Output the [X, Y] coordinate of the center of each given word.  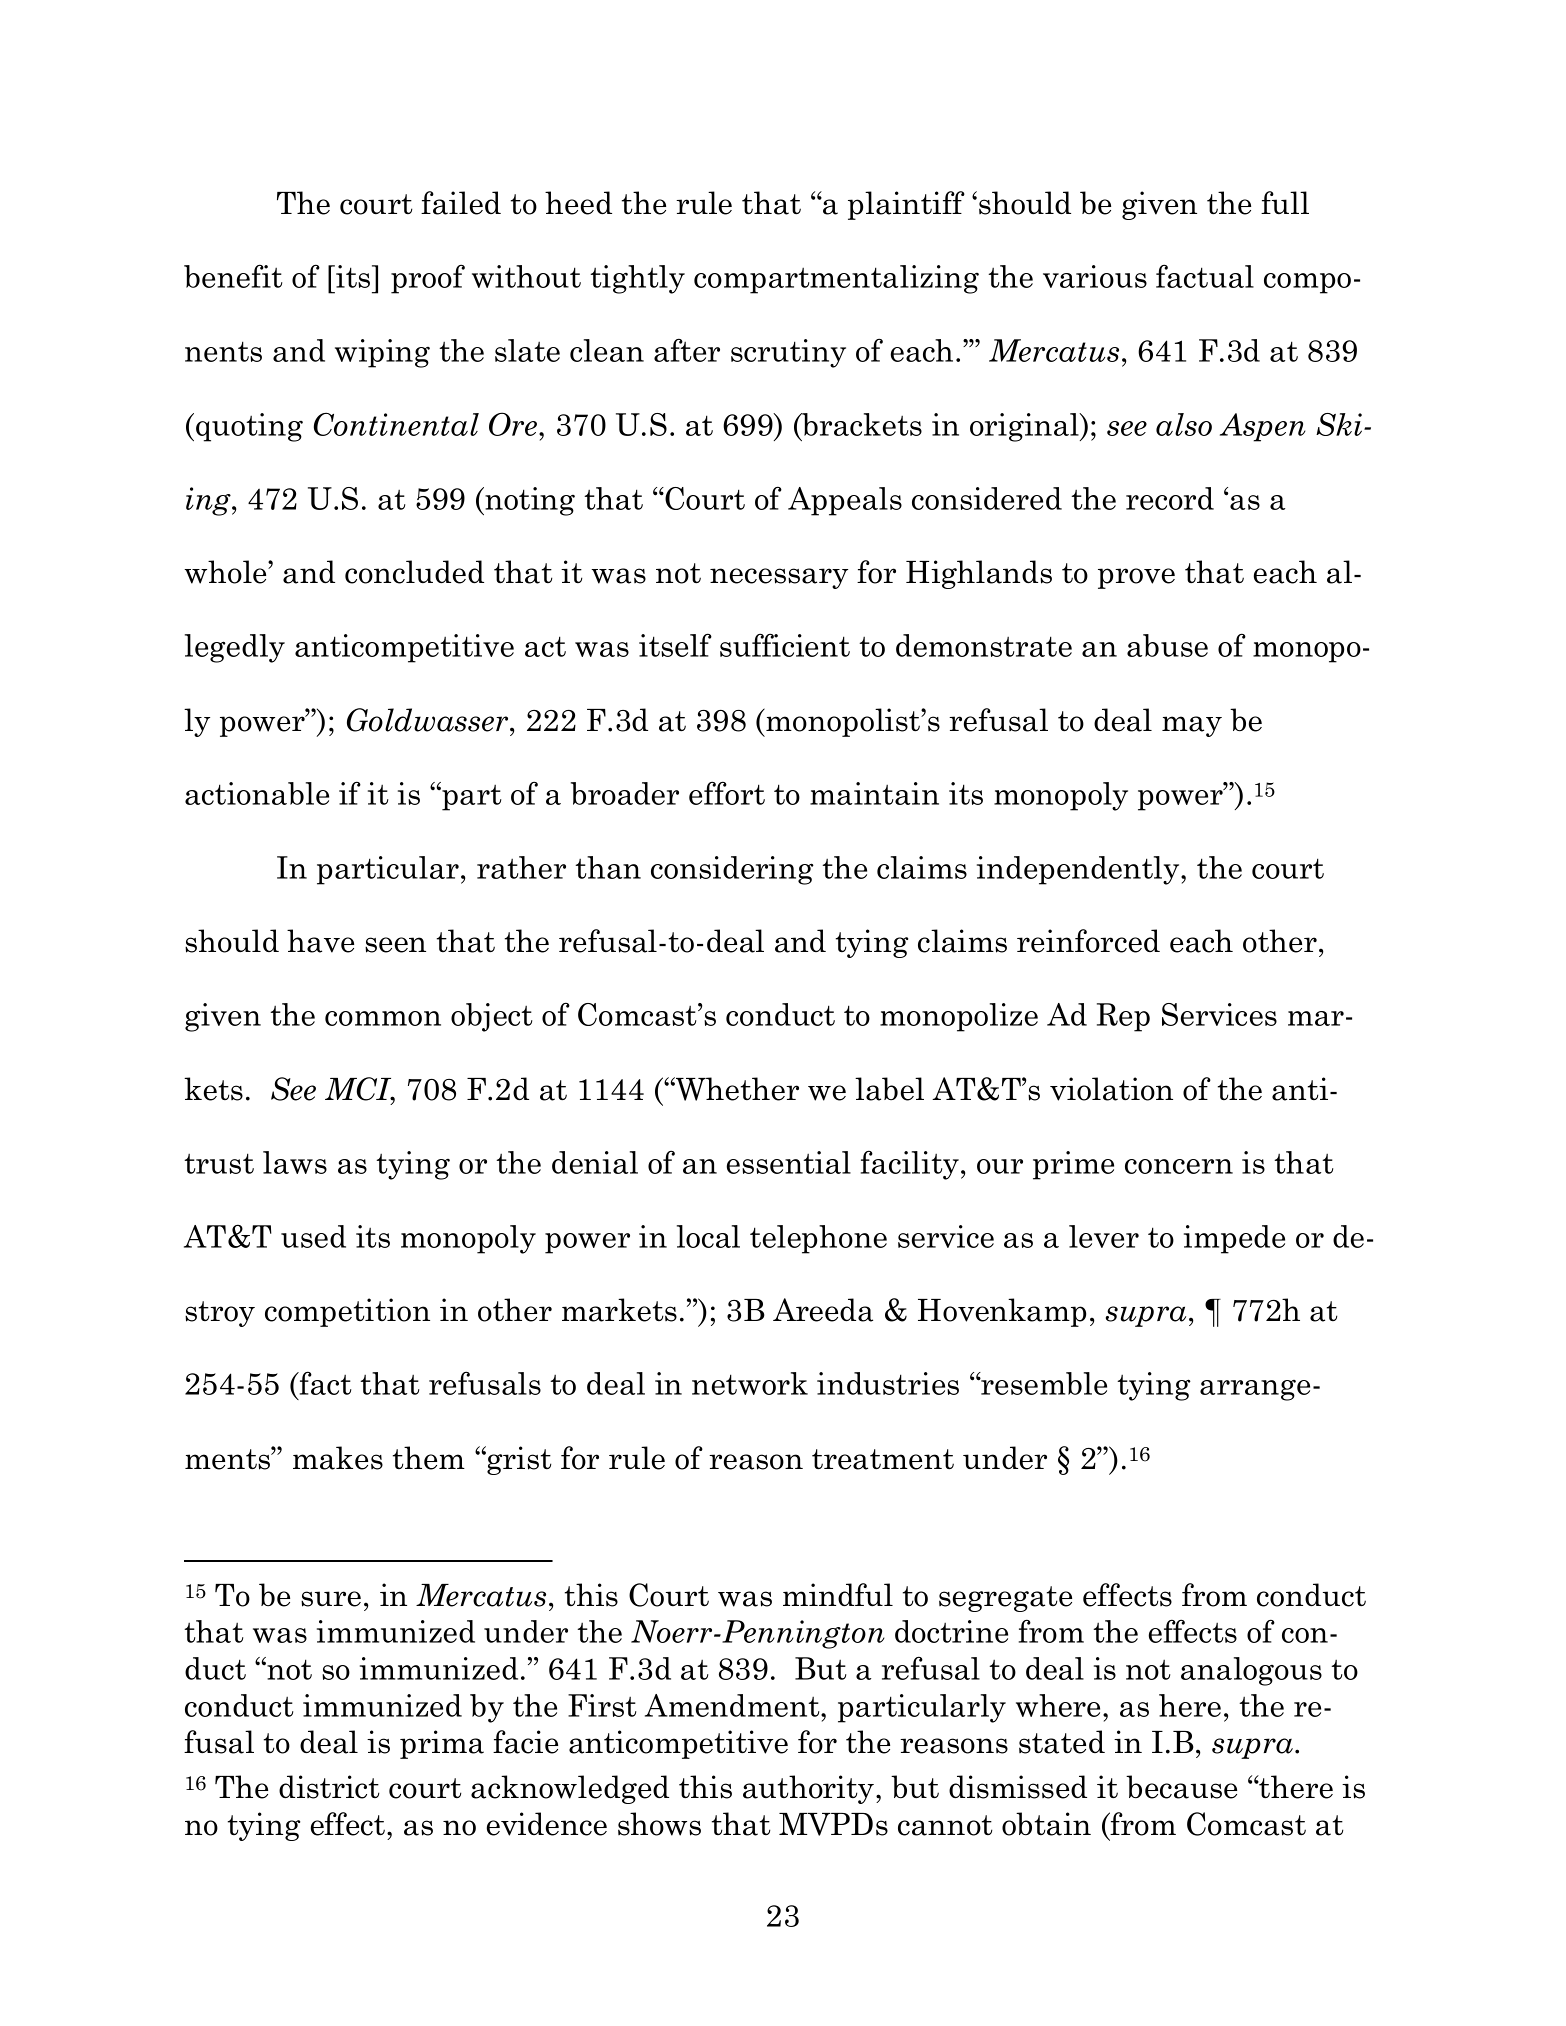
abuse [1167, 645]
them [429, 1458]
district [329, 1787]
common [383, 1018]
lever [1104, 1236]
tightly [637, 279]
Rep [1123, 1017]
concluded [414, 572]
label [889, 1089]
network [750, 1383]
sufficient [785, 645]
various [1095, 276]
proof [428, 279]
